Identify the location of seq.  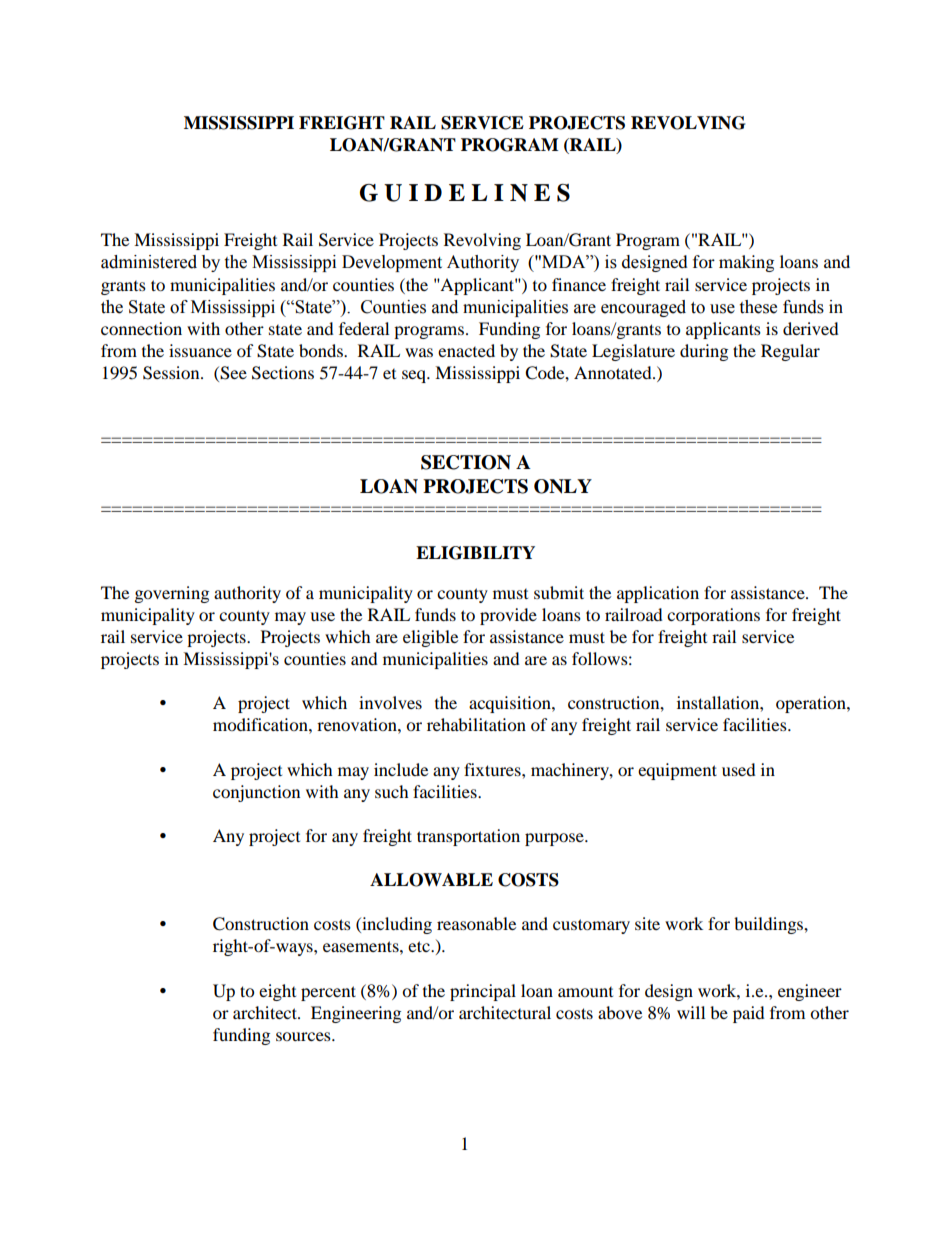
(415, 376).
